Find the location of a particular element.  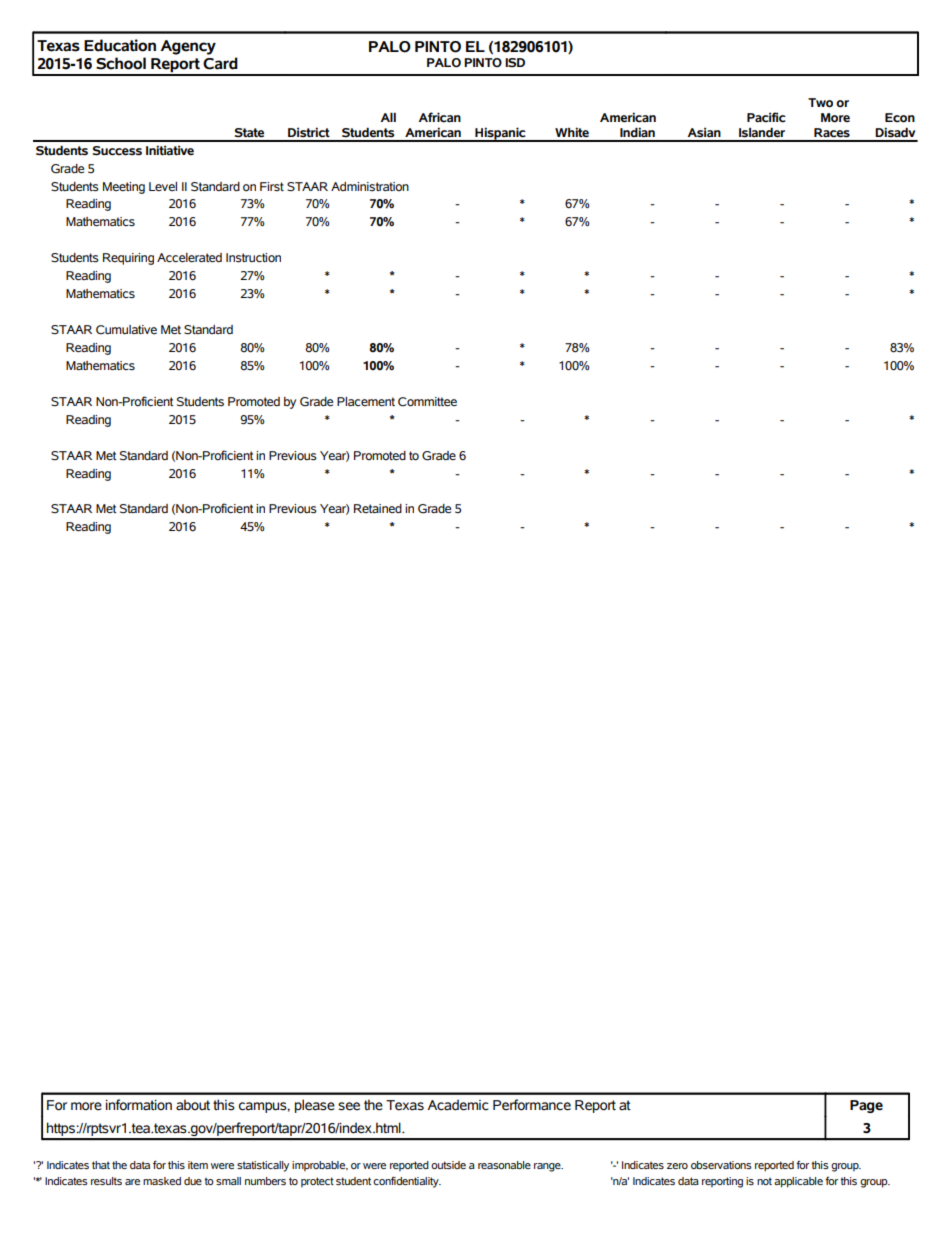

applicable is located at coordinates (798, 1182).
